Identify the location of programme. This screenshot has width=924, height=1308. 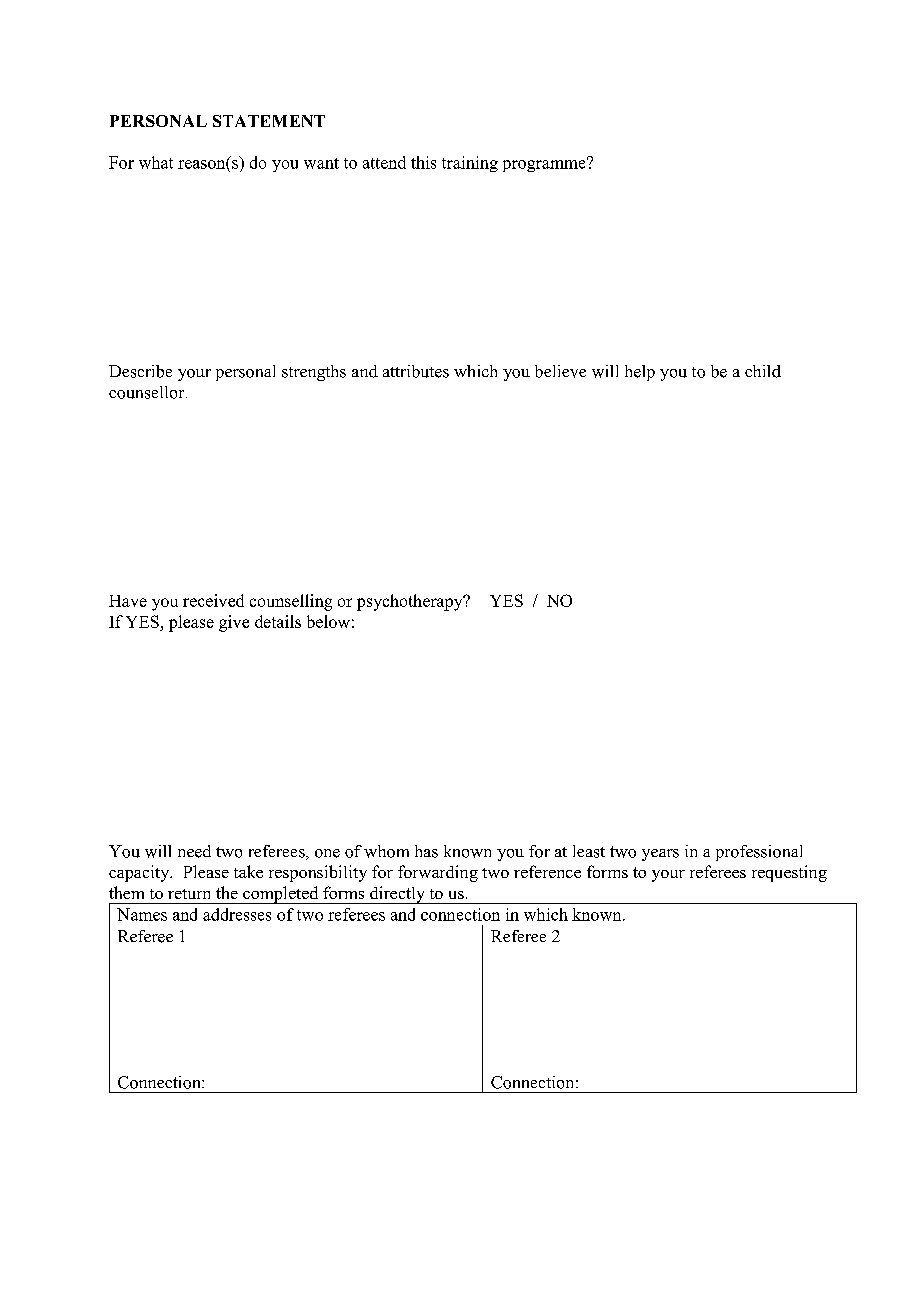
(545, 165).
